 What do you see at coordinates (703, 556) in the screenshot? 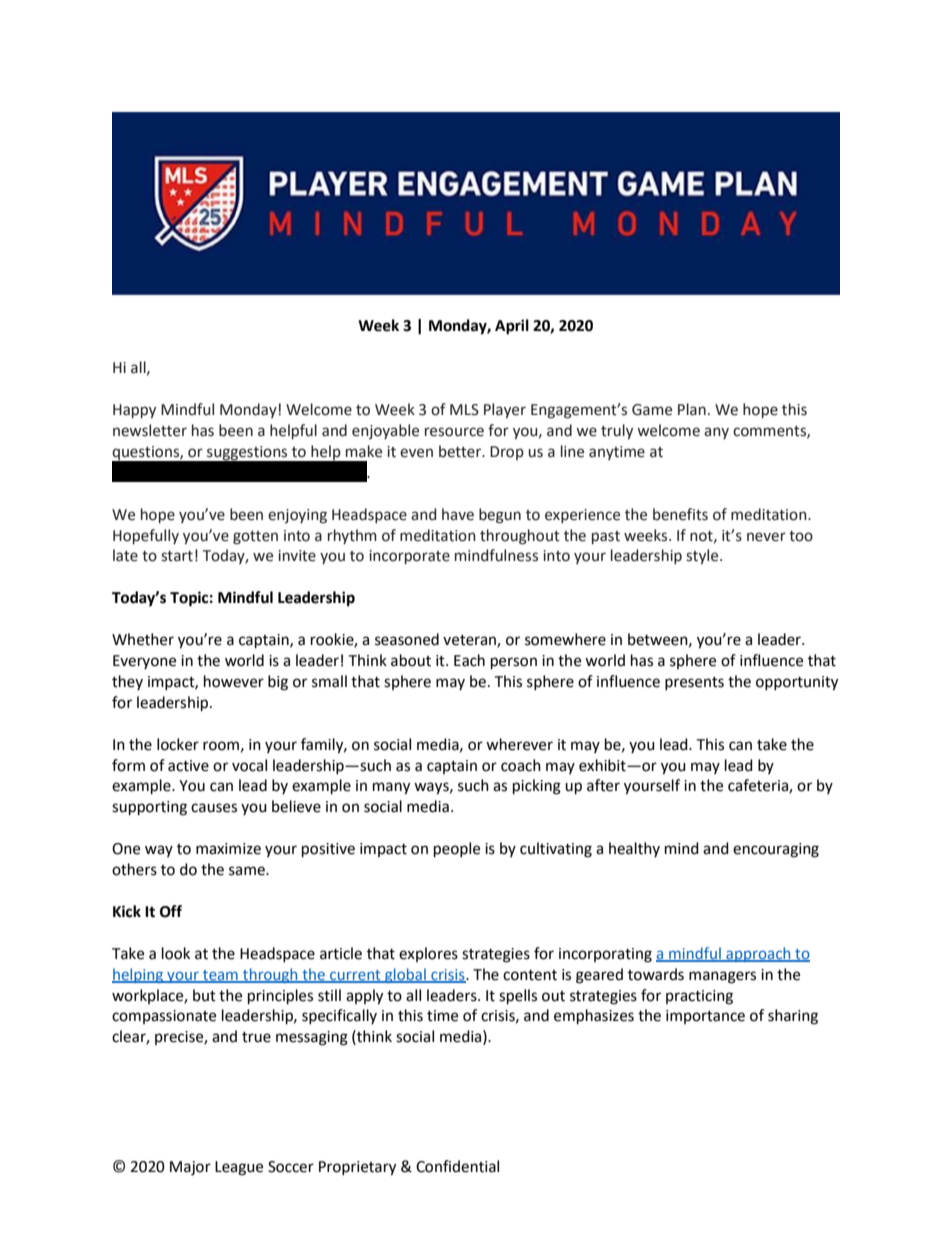
I see `style` at bounding box center [703, 556].
